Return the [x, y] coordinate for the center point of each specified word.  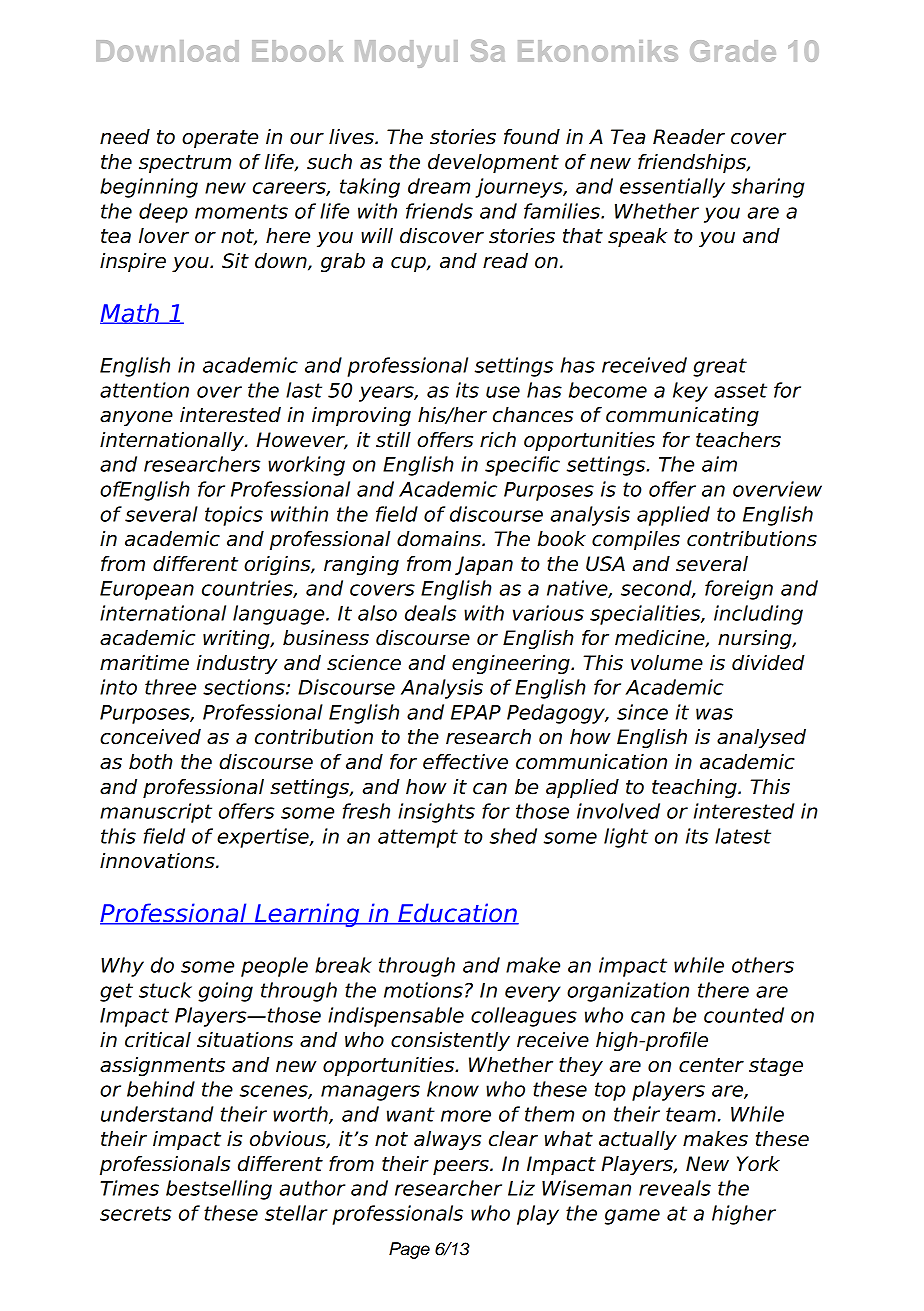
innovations [158, 861]
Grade [733, 51]
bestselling [219, 1190]
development [493, 163]
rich [498, 440]
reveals [675, 1188]
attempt [418, 838]
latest [743, 836]
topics [234, 516]
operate [220, 139]
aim [719, 464]
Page [409, 1250]
